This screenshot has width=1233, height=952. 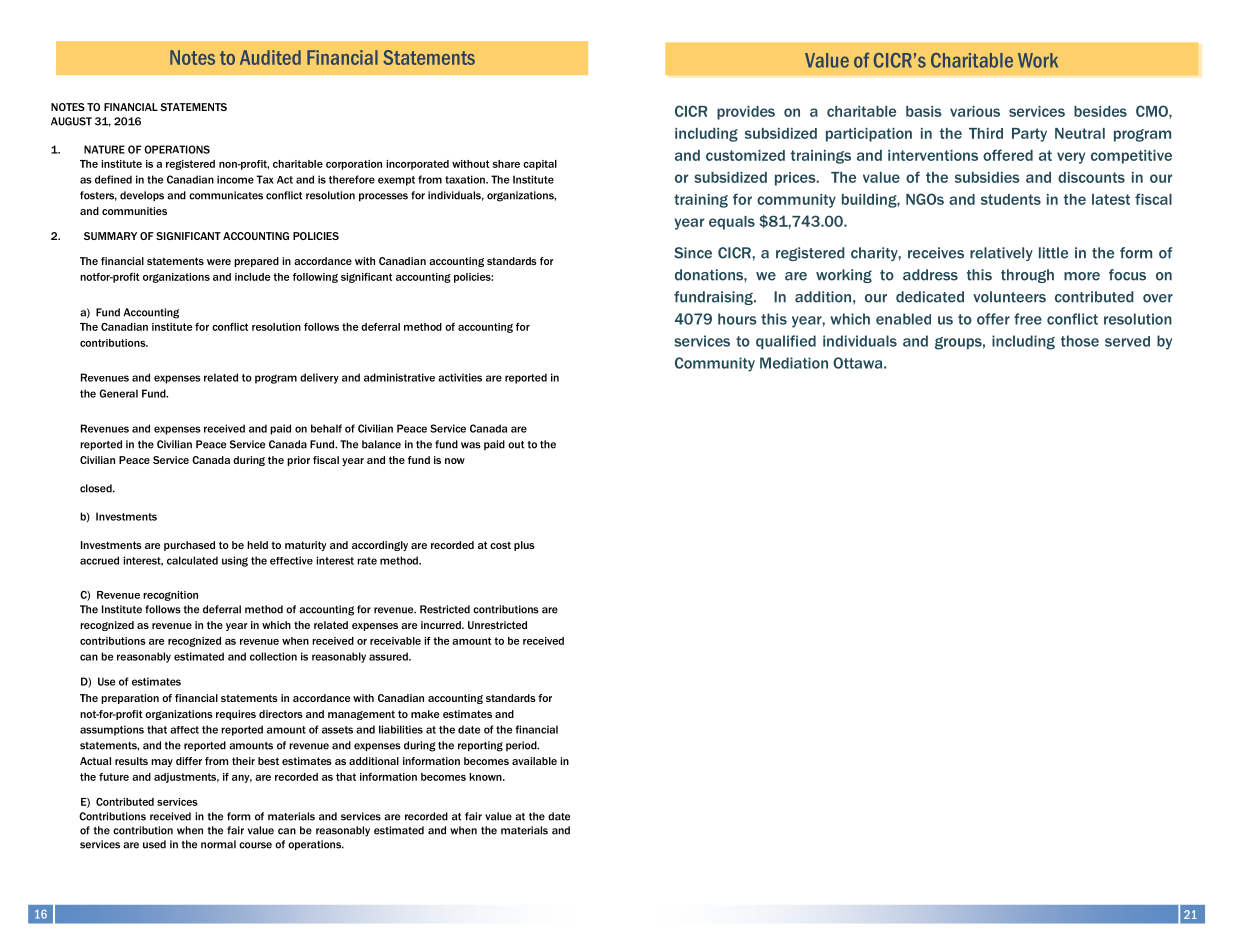 What do you see at coordinates (270, 57) in the screenshot?
I see `Audited` at bounding box center [270, 57].
